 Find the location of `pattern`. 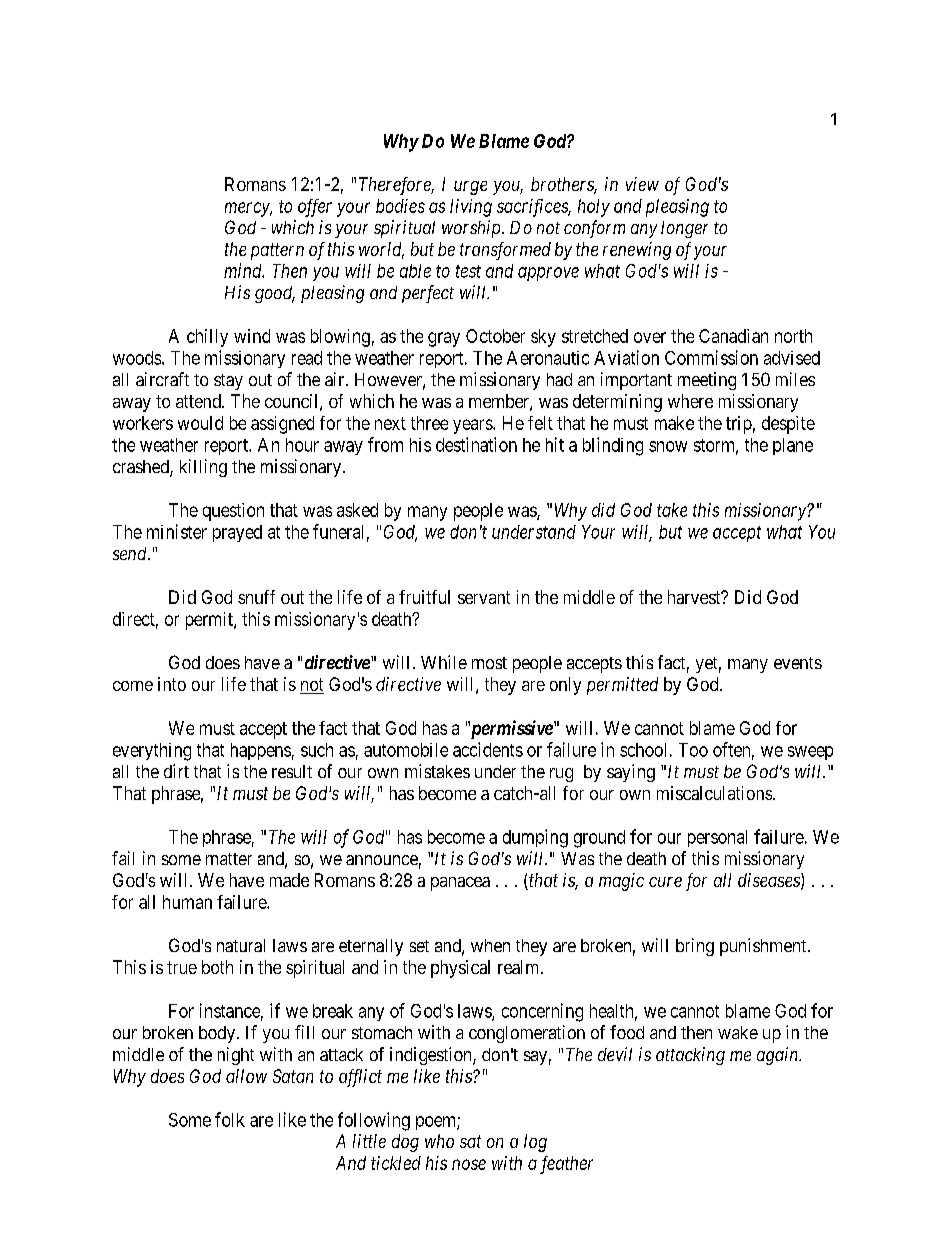

pattern is located at coordinates (277, 251).
